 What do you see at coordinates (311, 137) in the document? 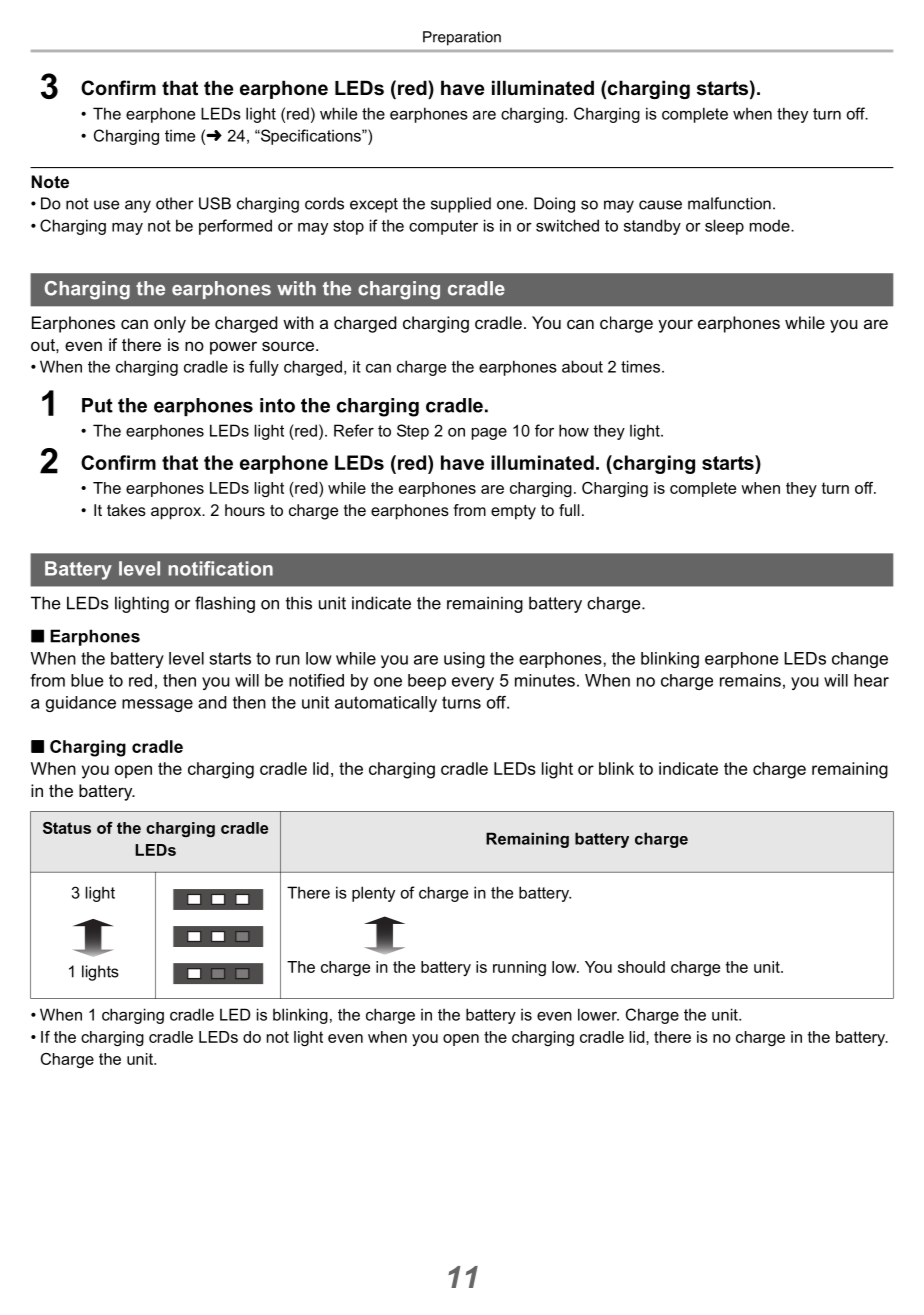
I see `Specifications` at bounding box center [311, 137].
